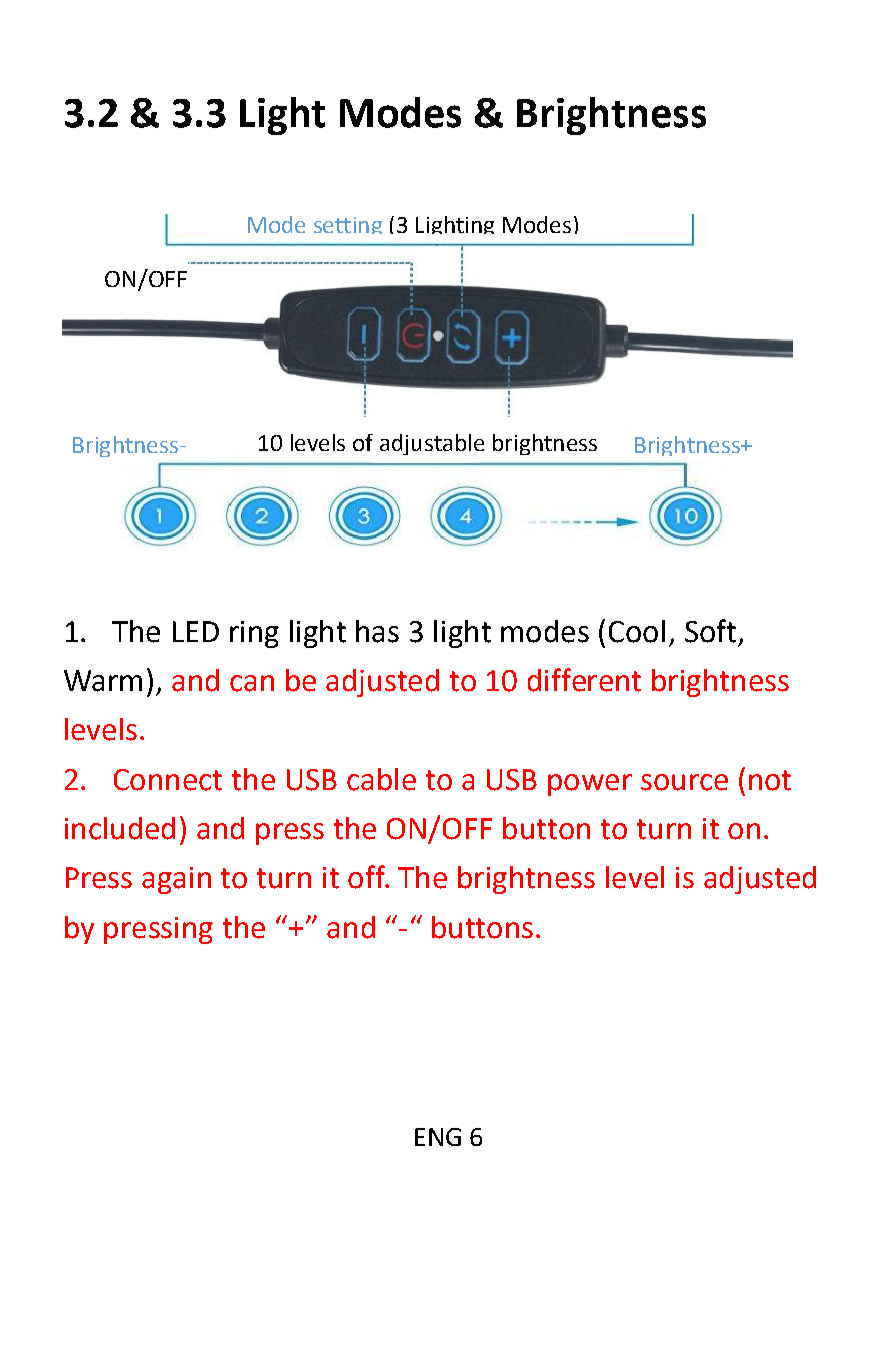 The width and height of the screenshot is (896, 1345). What do you see at coordinates (381, 779) in the screenshot?
I see `cable` at bounding box center [381, 779].
